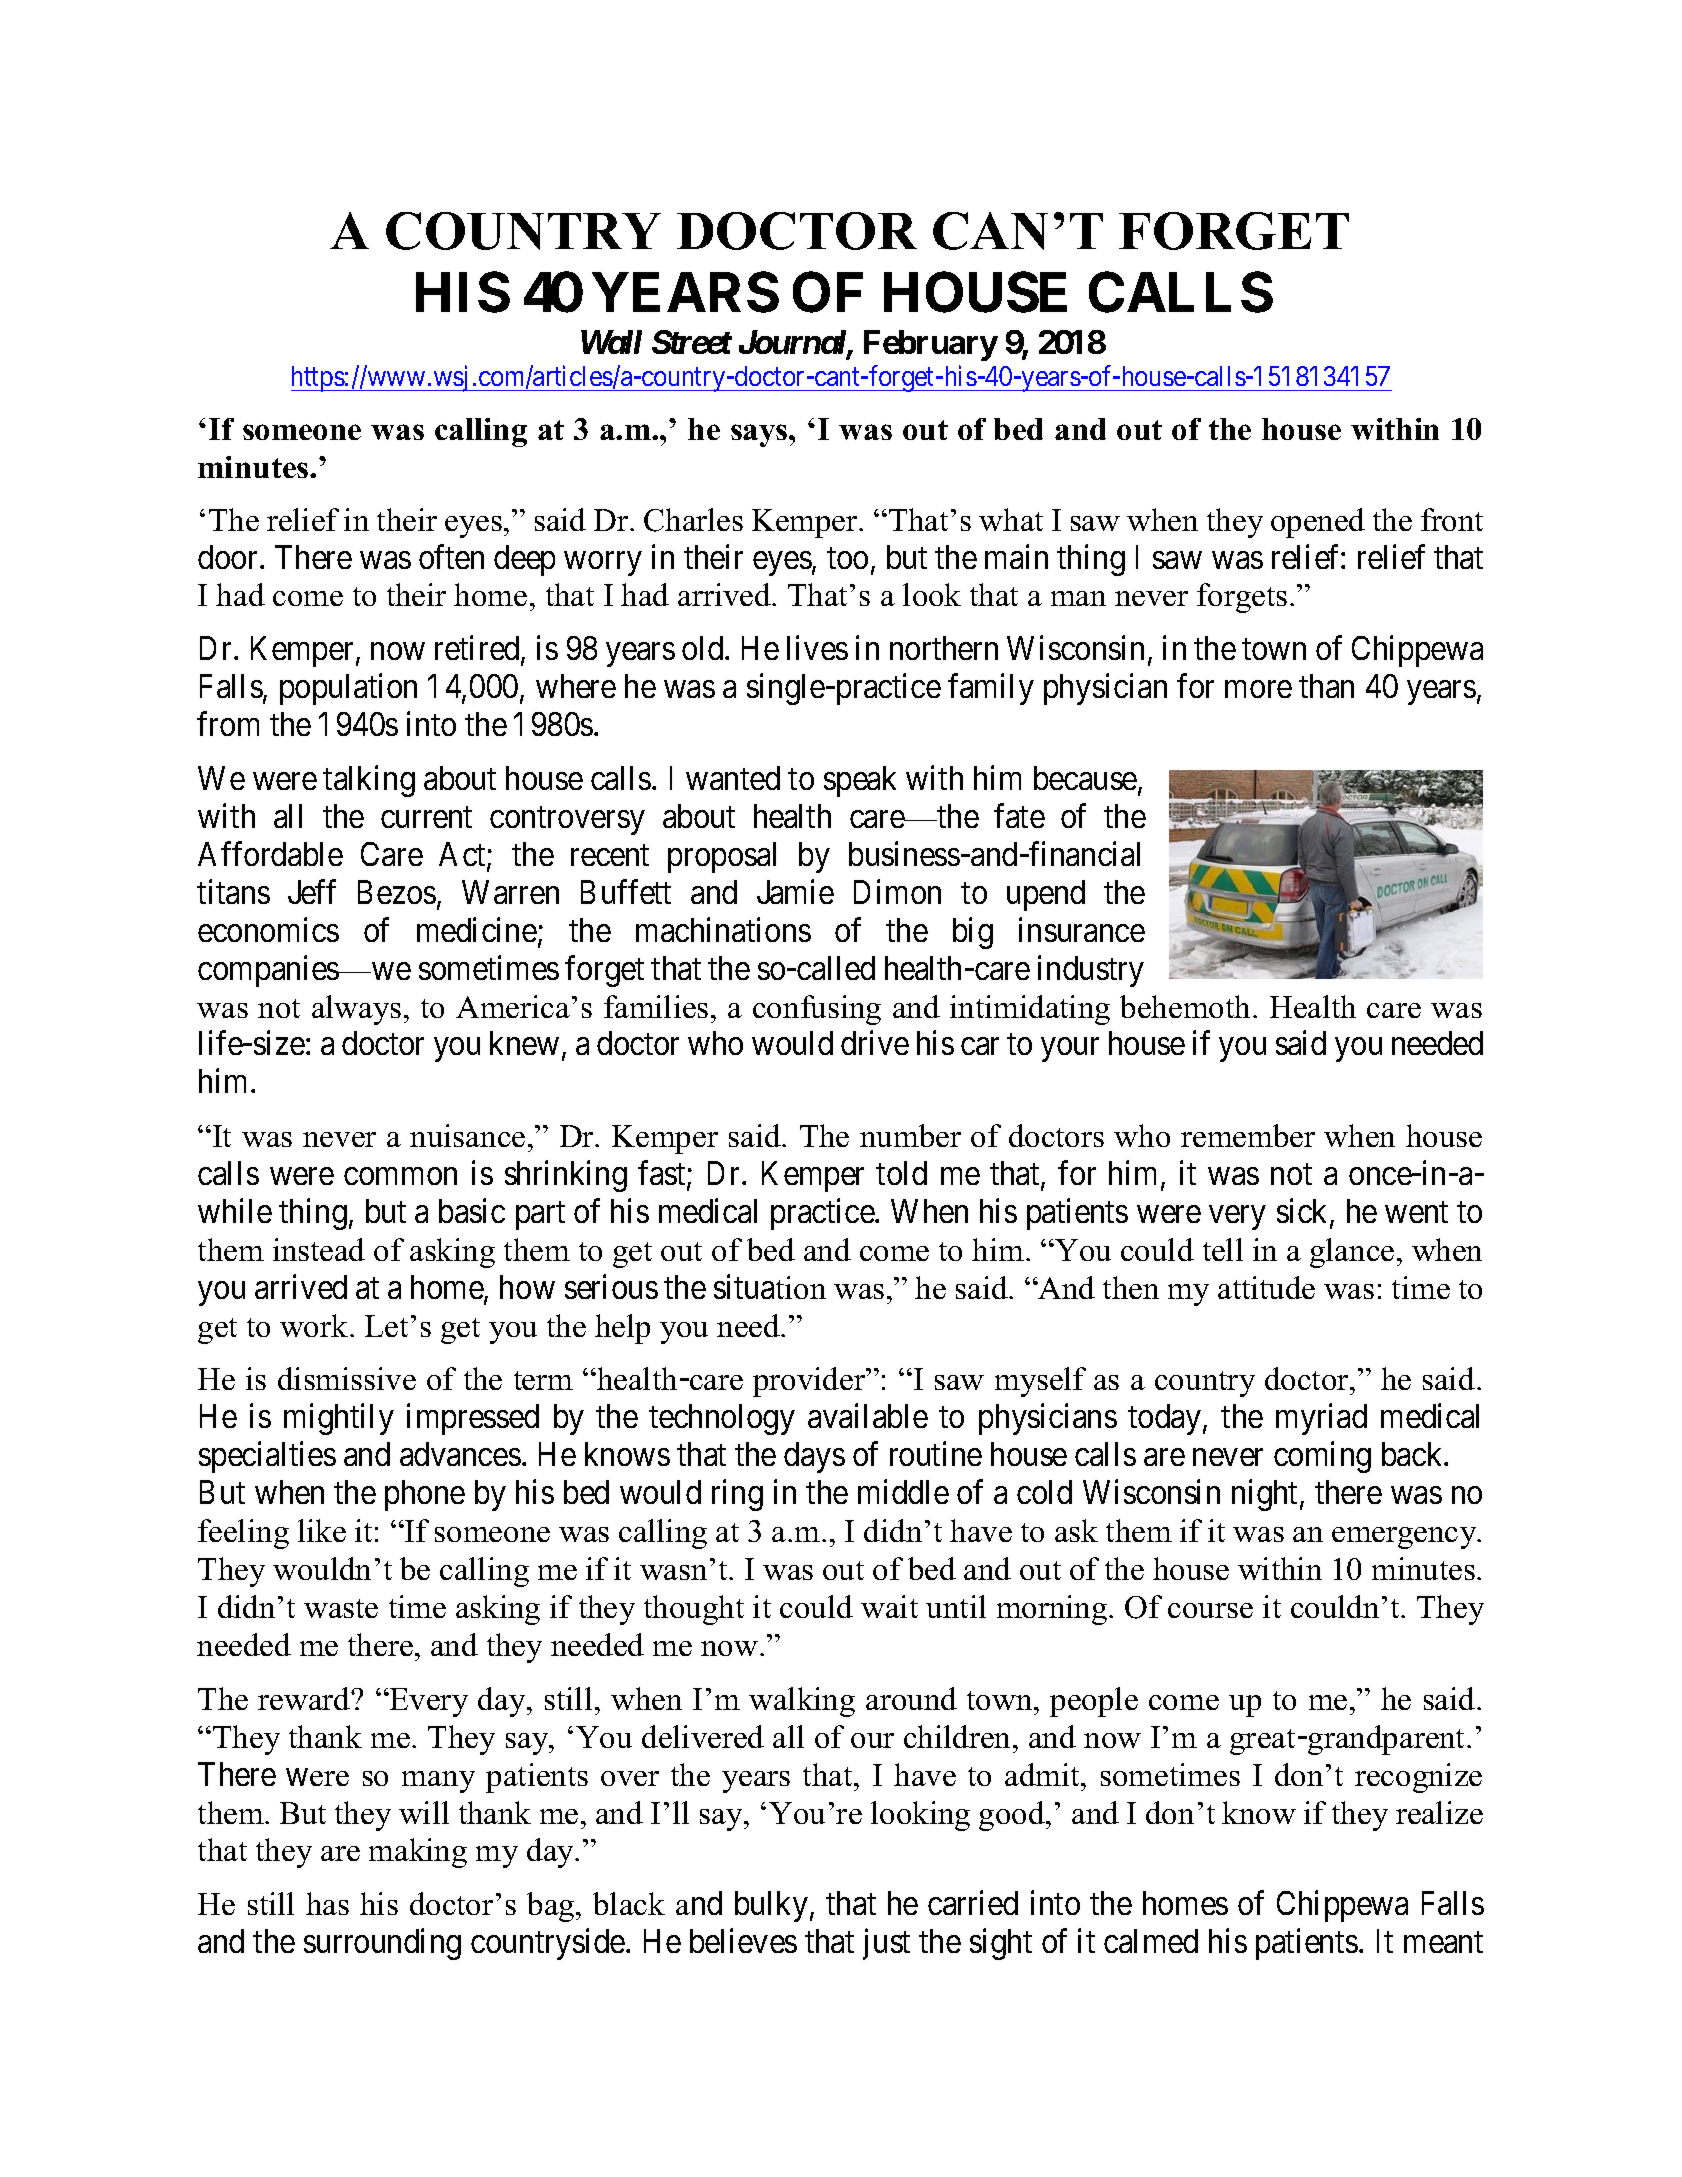 The width and height of the screenshot is (1682, 2177). I want to click on says, so click(760, 435).
